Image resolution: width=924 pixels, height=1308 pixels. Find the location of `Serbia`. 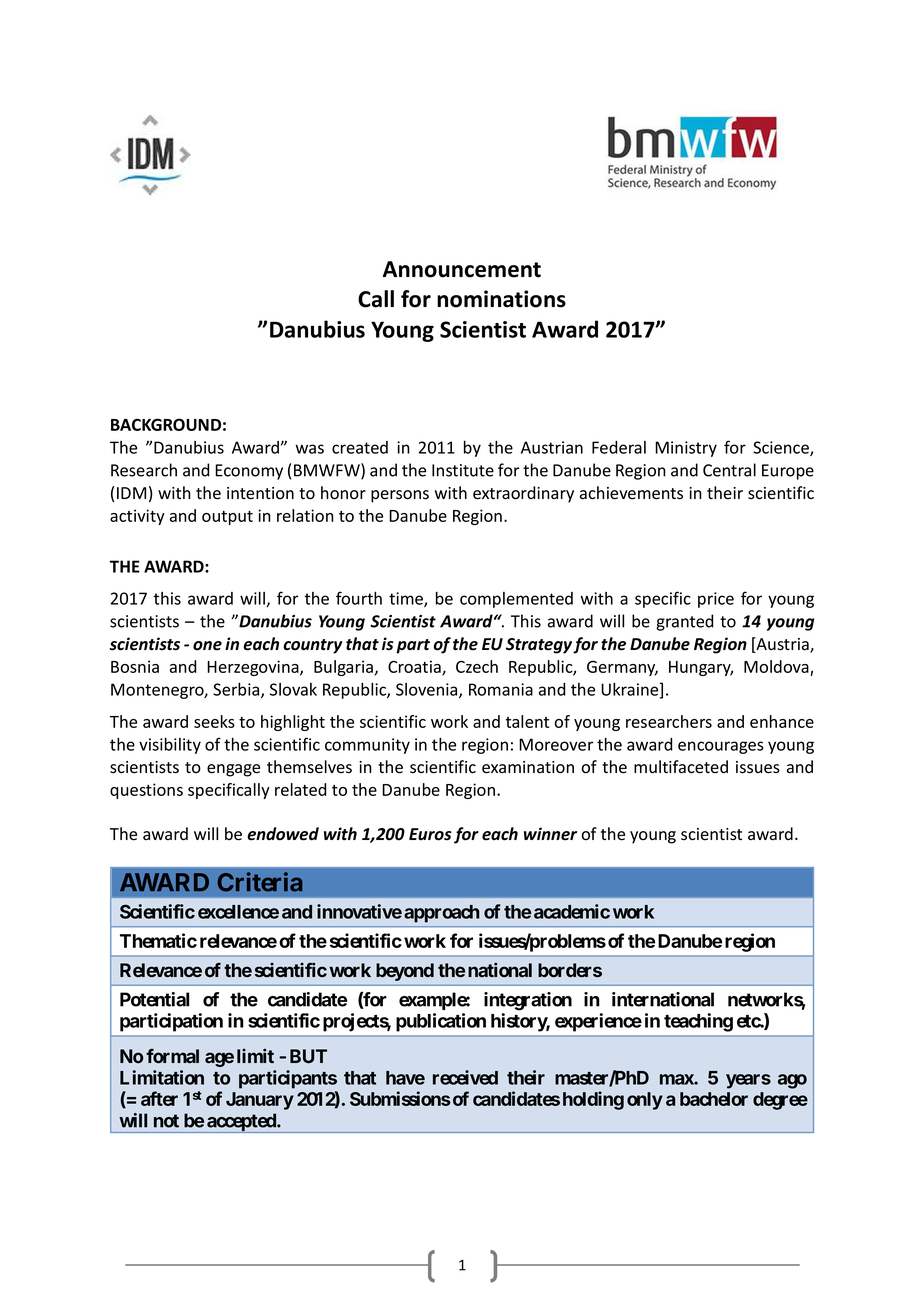

Serbia is located at coordinates (237, 690).
